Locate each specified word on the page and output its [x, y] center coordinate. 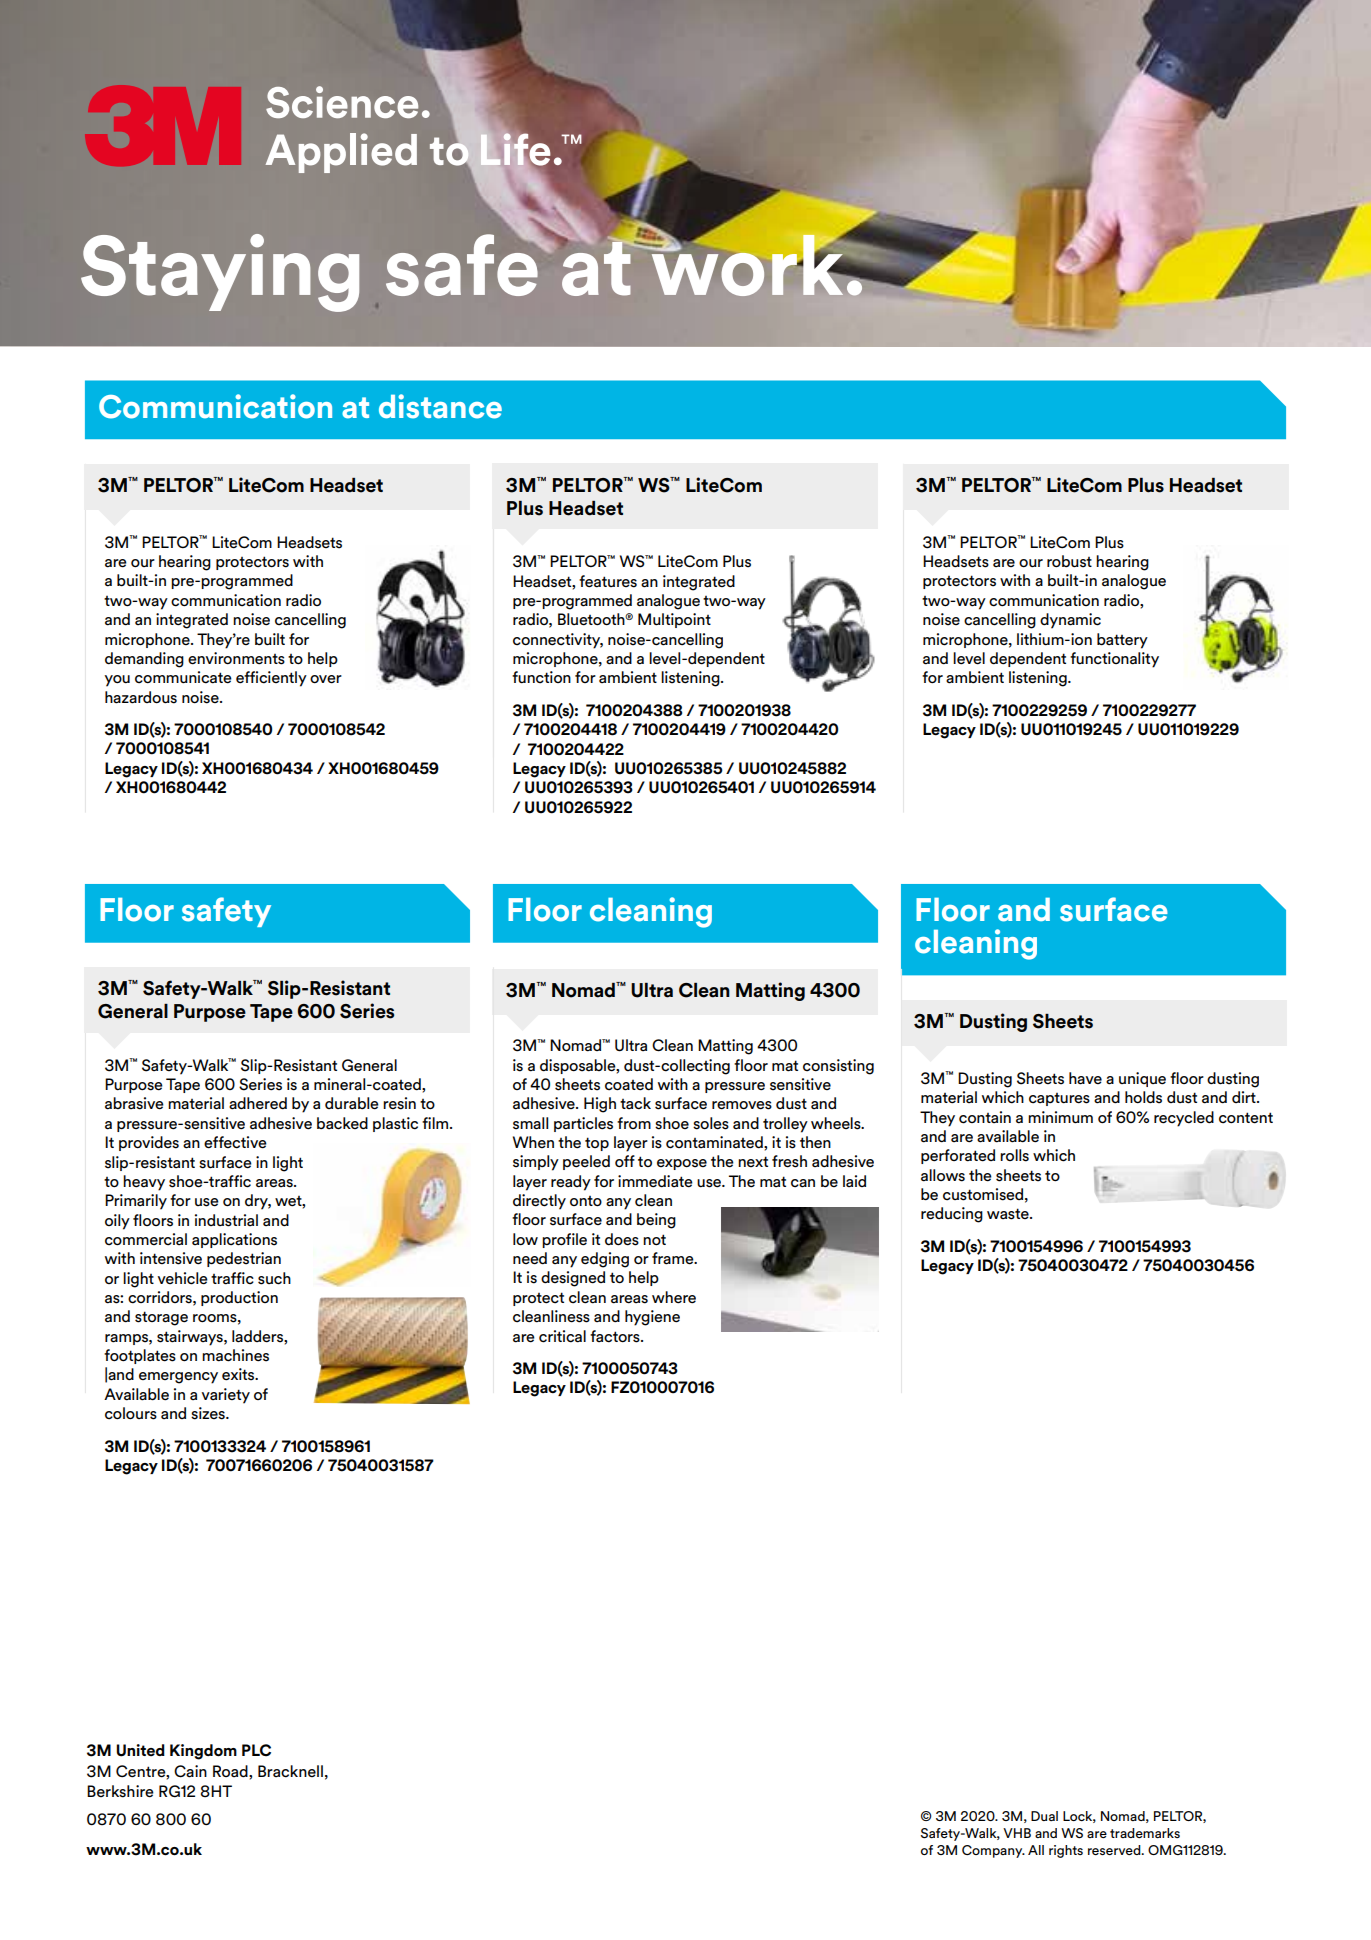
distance [440, 406]
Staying [220, 273]
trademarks [1145, 1833]
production [239, 1298]
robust [1069, 561]
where [674, 1297]
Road [231, 1771]
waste [1009, 1214]
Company [993, 1851]
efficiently [271, 679]
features [608, 581]
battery [1122, 641]
